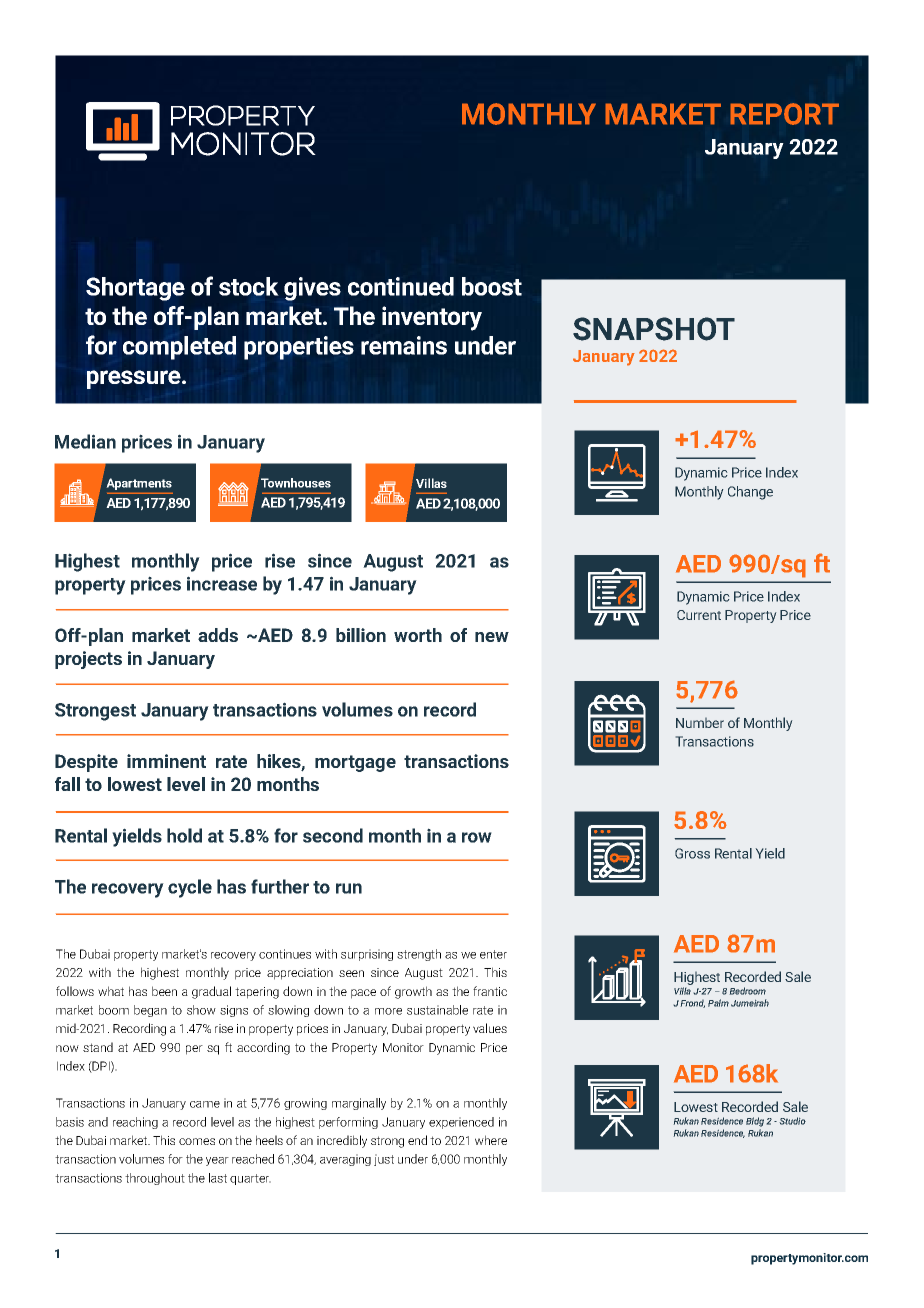  Describe the element at coordinates (135, 1123) in the document. I see `reaching` at that location.
